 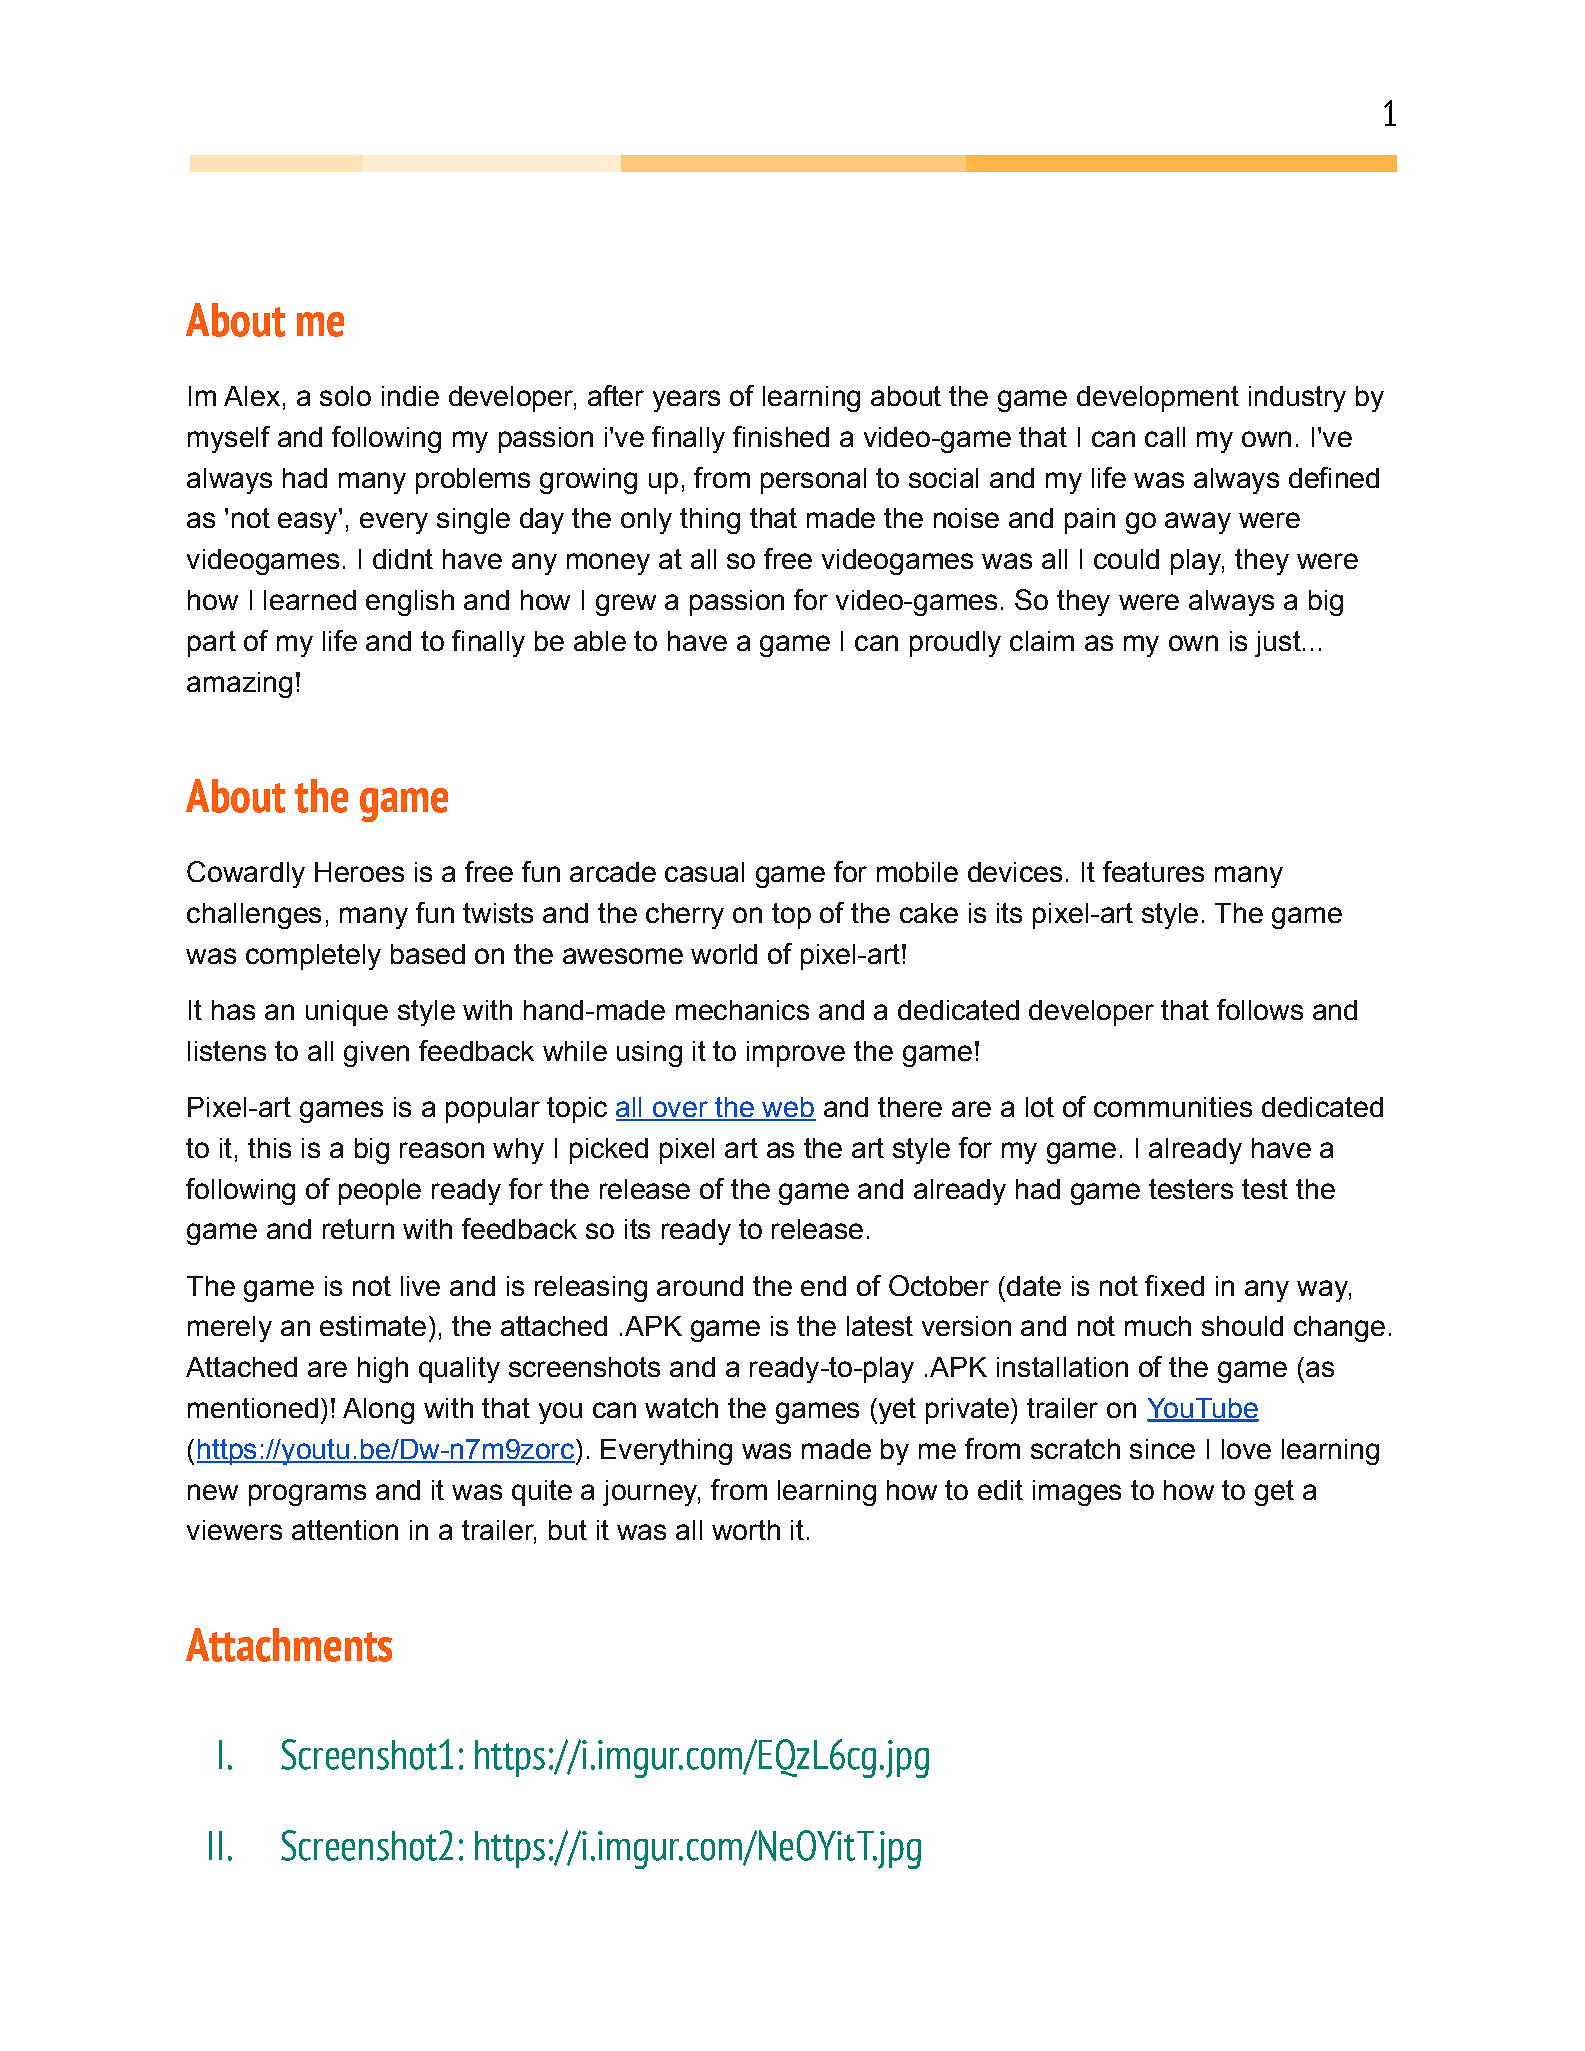 I want to click on follows, so click(x=1260, y=1009).
